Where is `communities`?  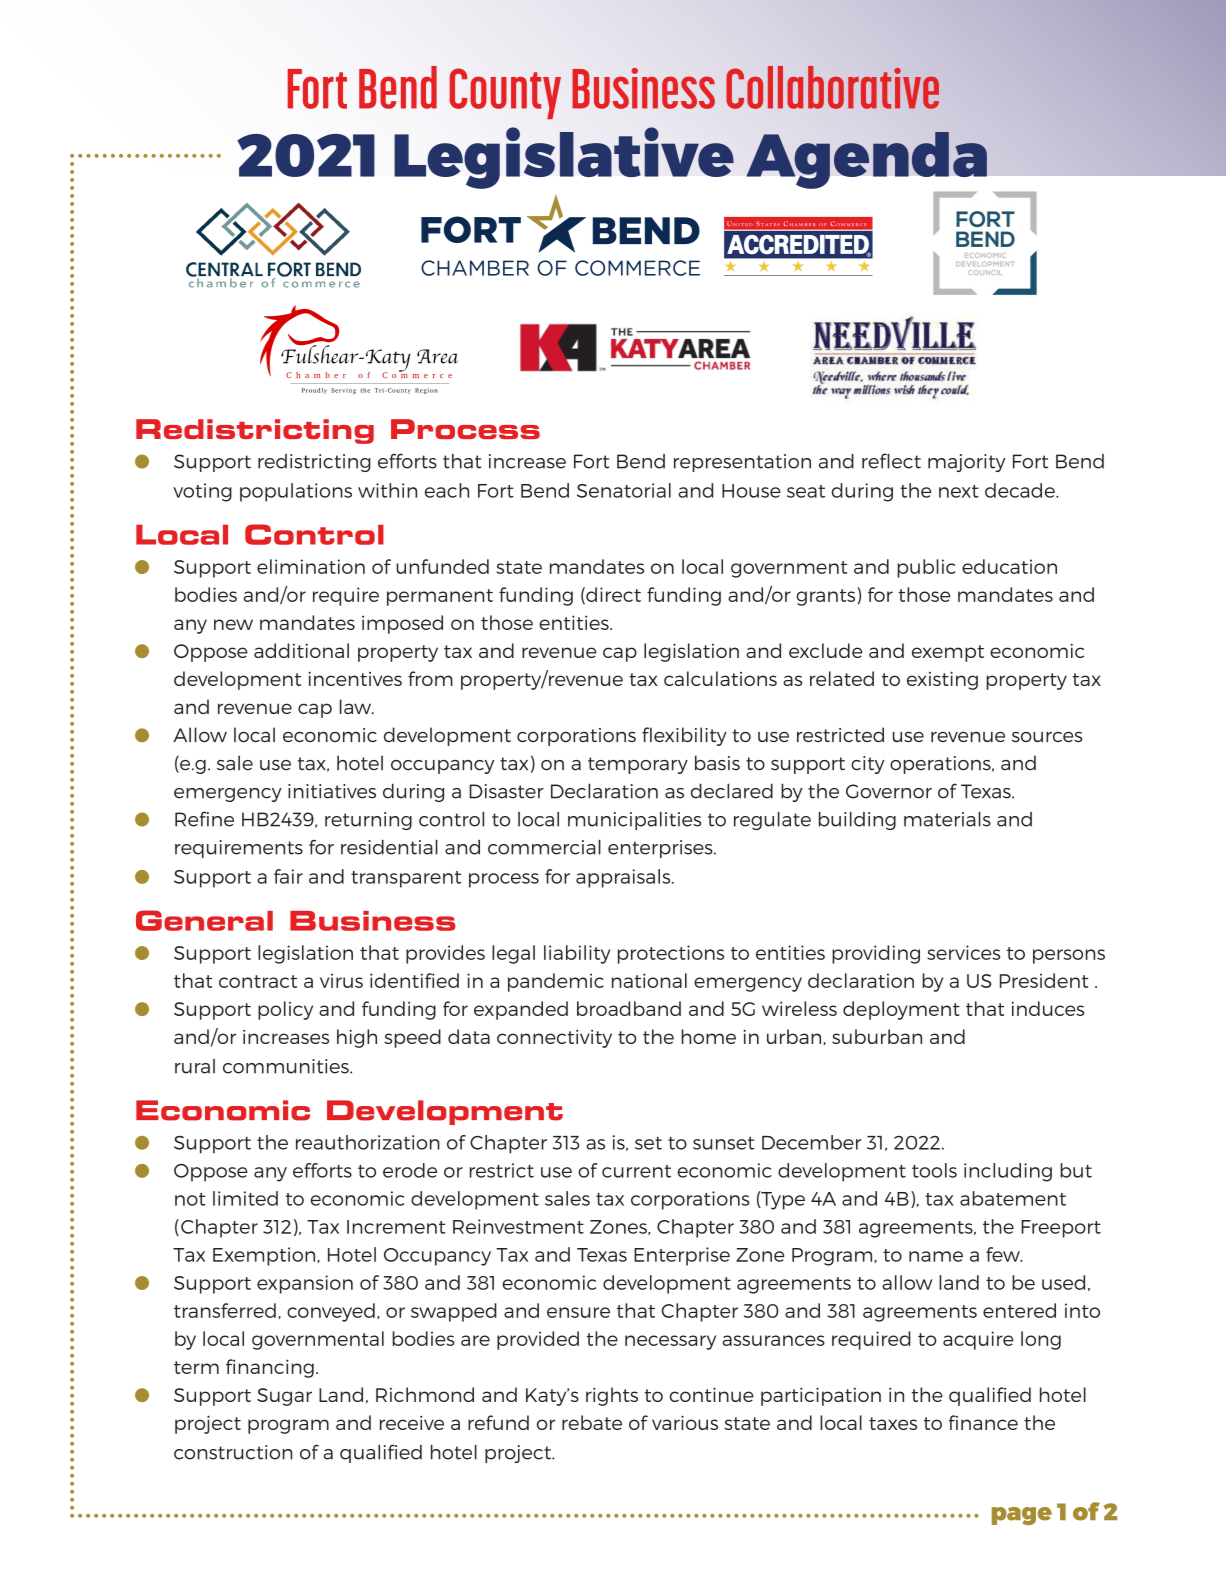 communities is located at coordinates (287, 1066).
